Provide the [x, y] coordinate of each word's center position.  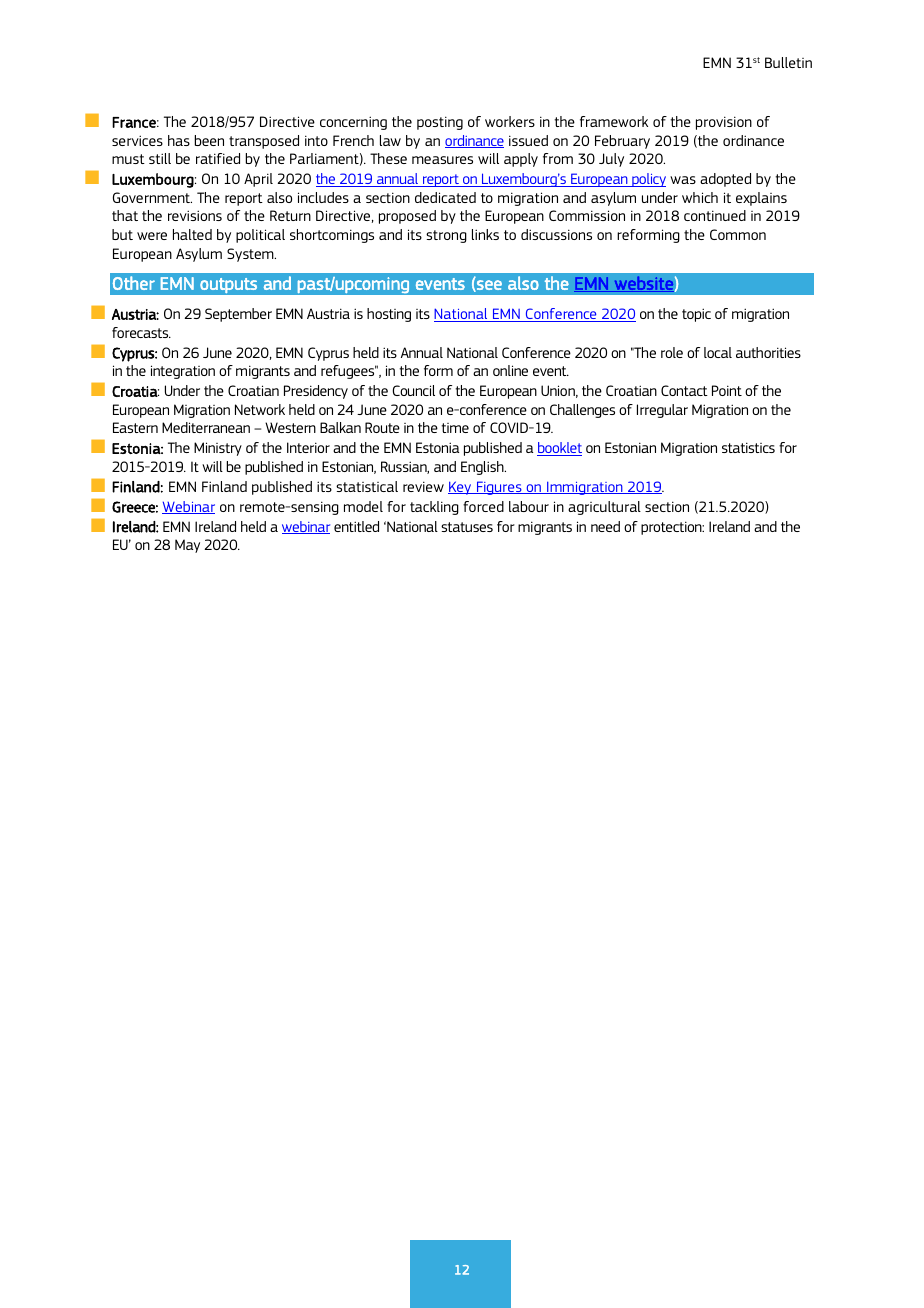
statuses [467, 527]
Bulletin [788, 62]
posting [440, 123]
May [187, 546]
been [209, 140]
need [605, 526]
